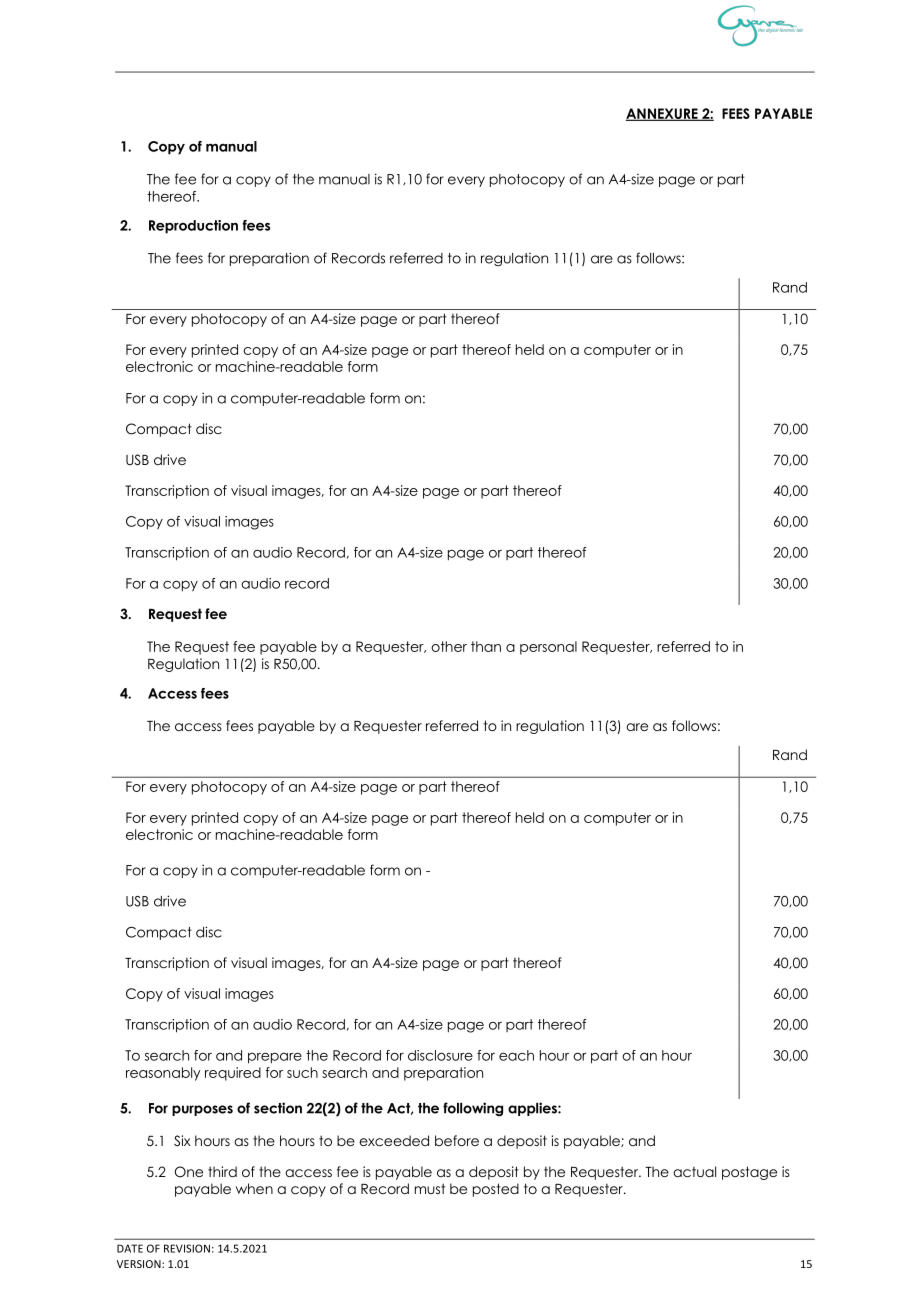  I want to click on must, so click(430, 1188).
